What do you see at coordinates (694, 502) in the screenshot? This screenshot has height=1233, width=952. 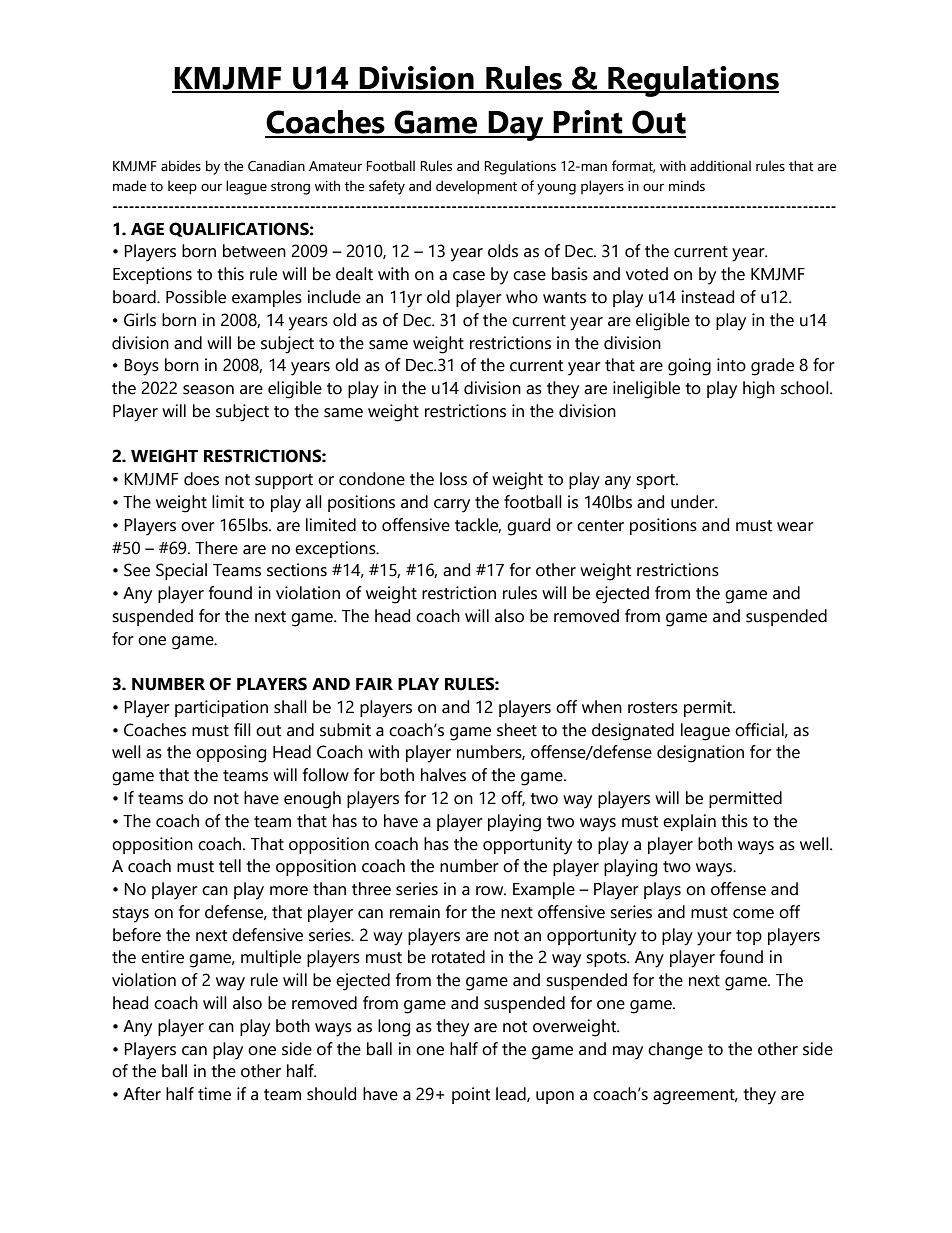 I see `under` at bounding box center [694, 502].
